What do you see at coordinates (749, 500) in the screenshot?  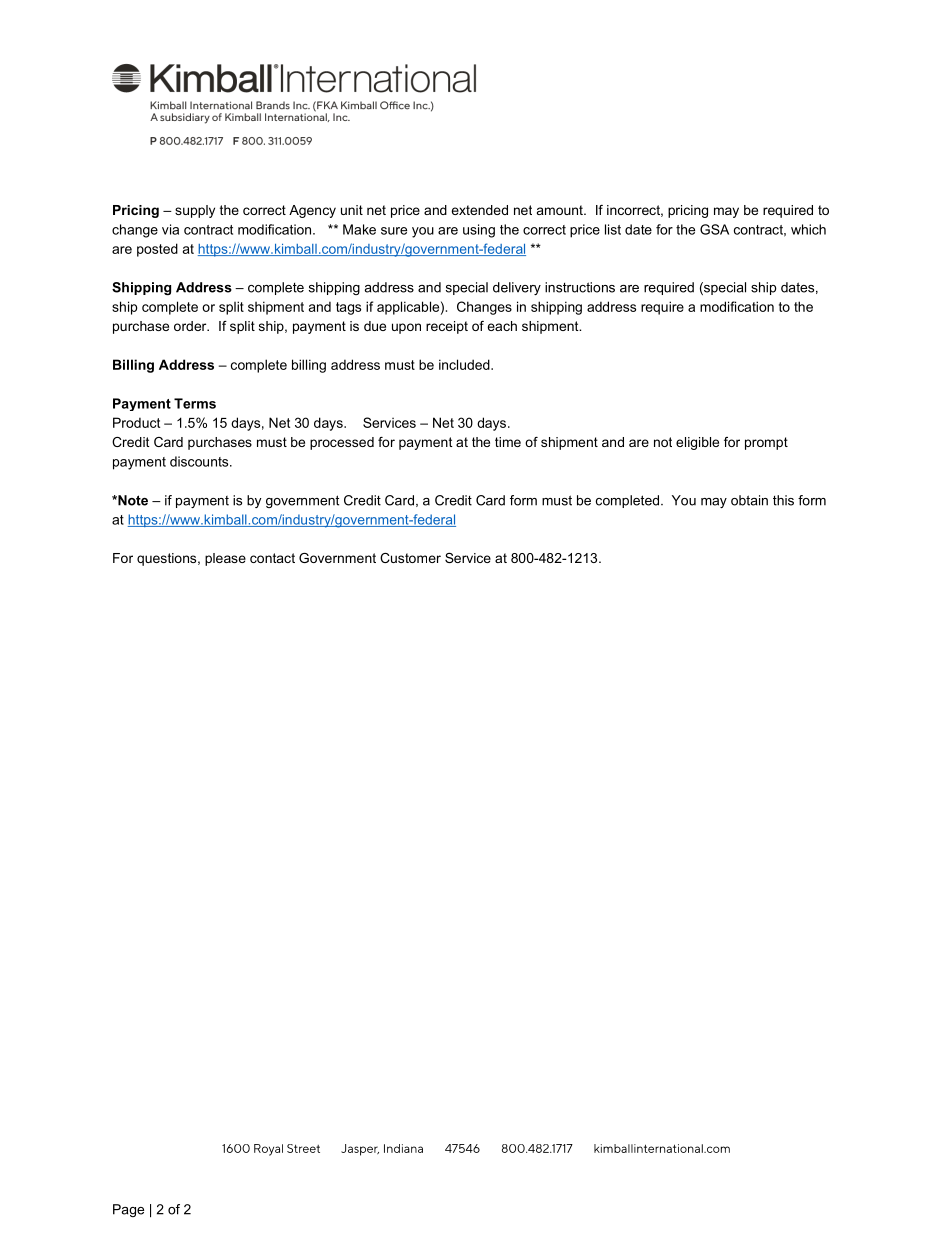 I see `obtain` at bounding box center [749, 500].
